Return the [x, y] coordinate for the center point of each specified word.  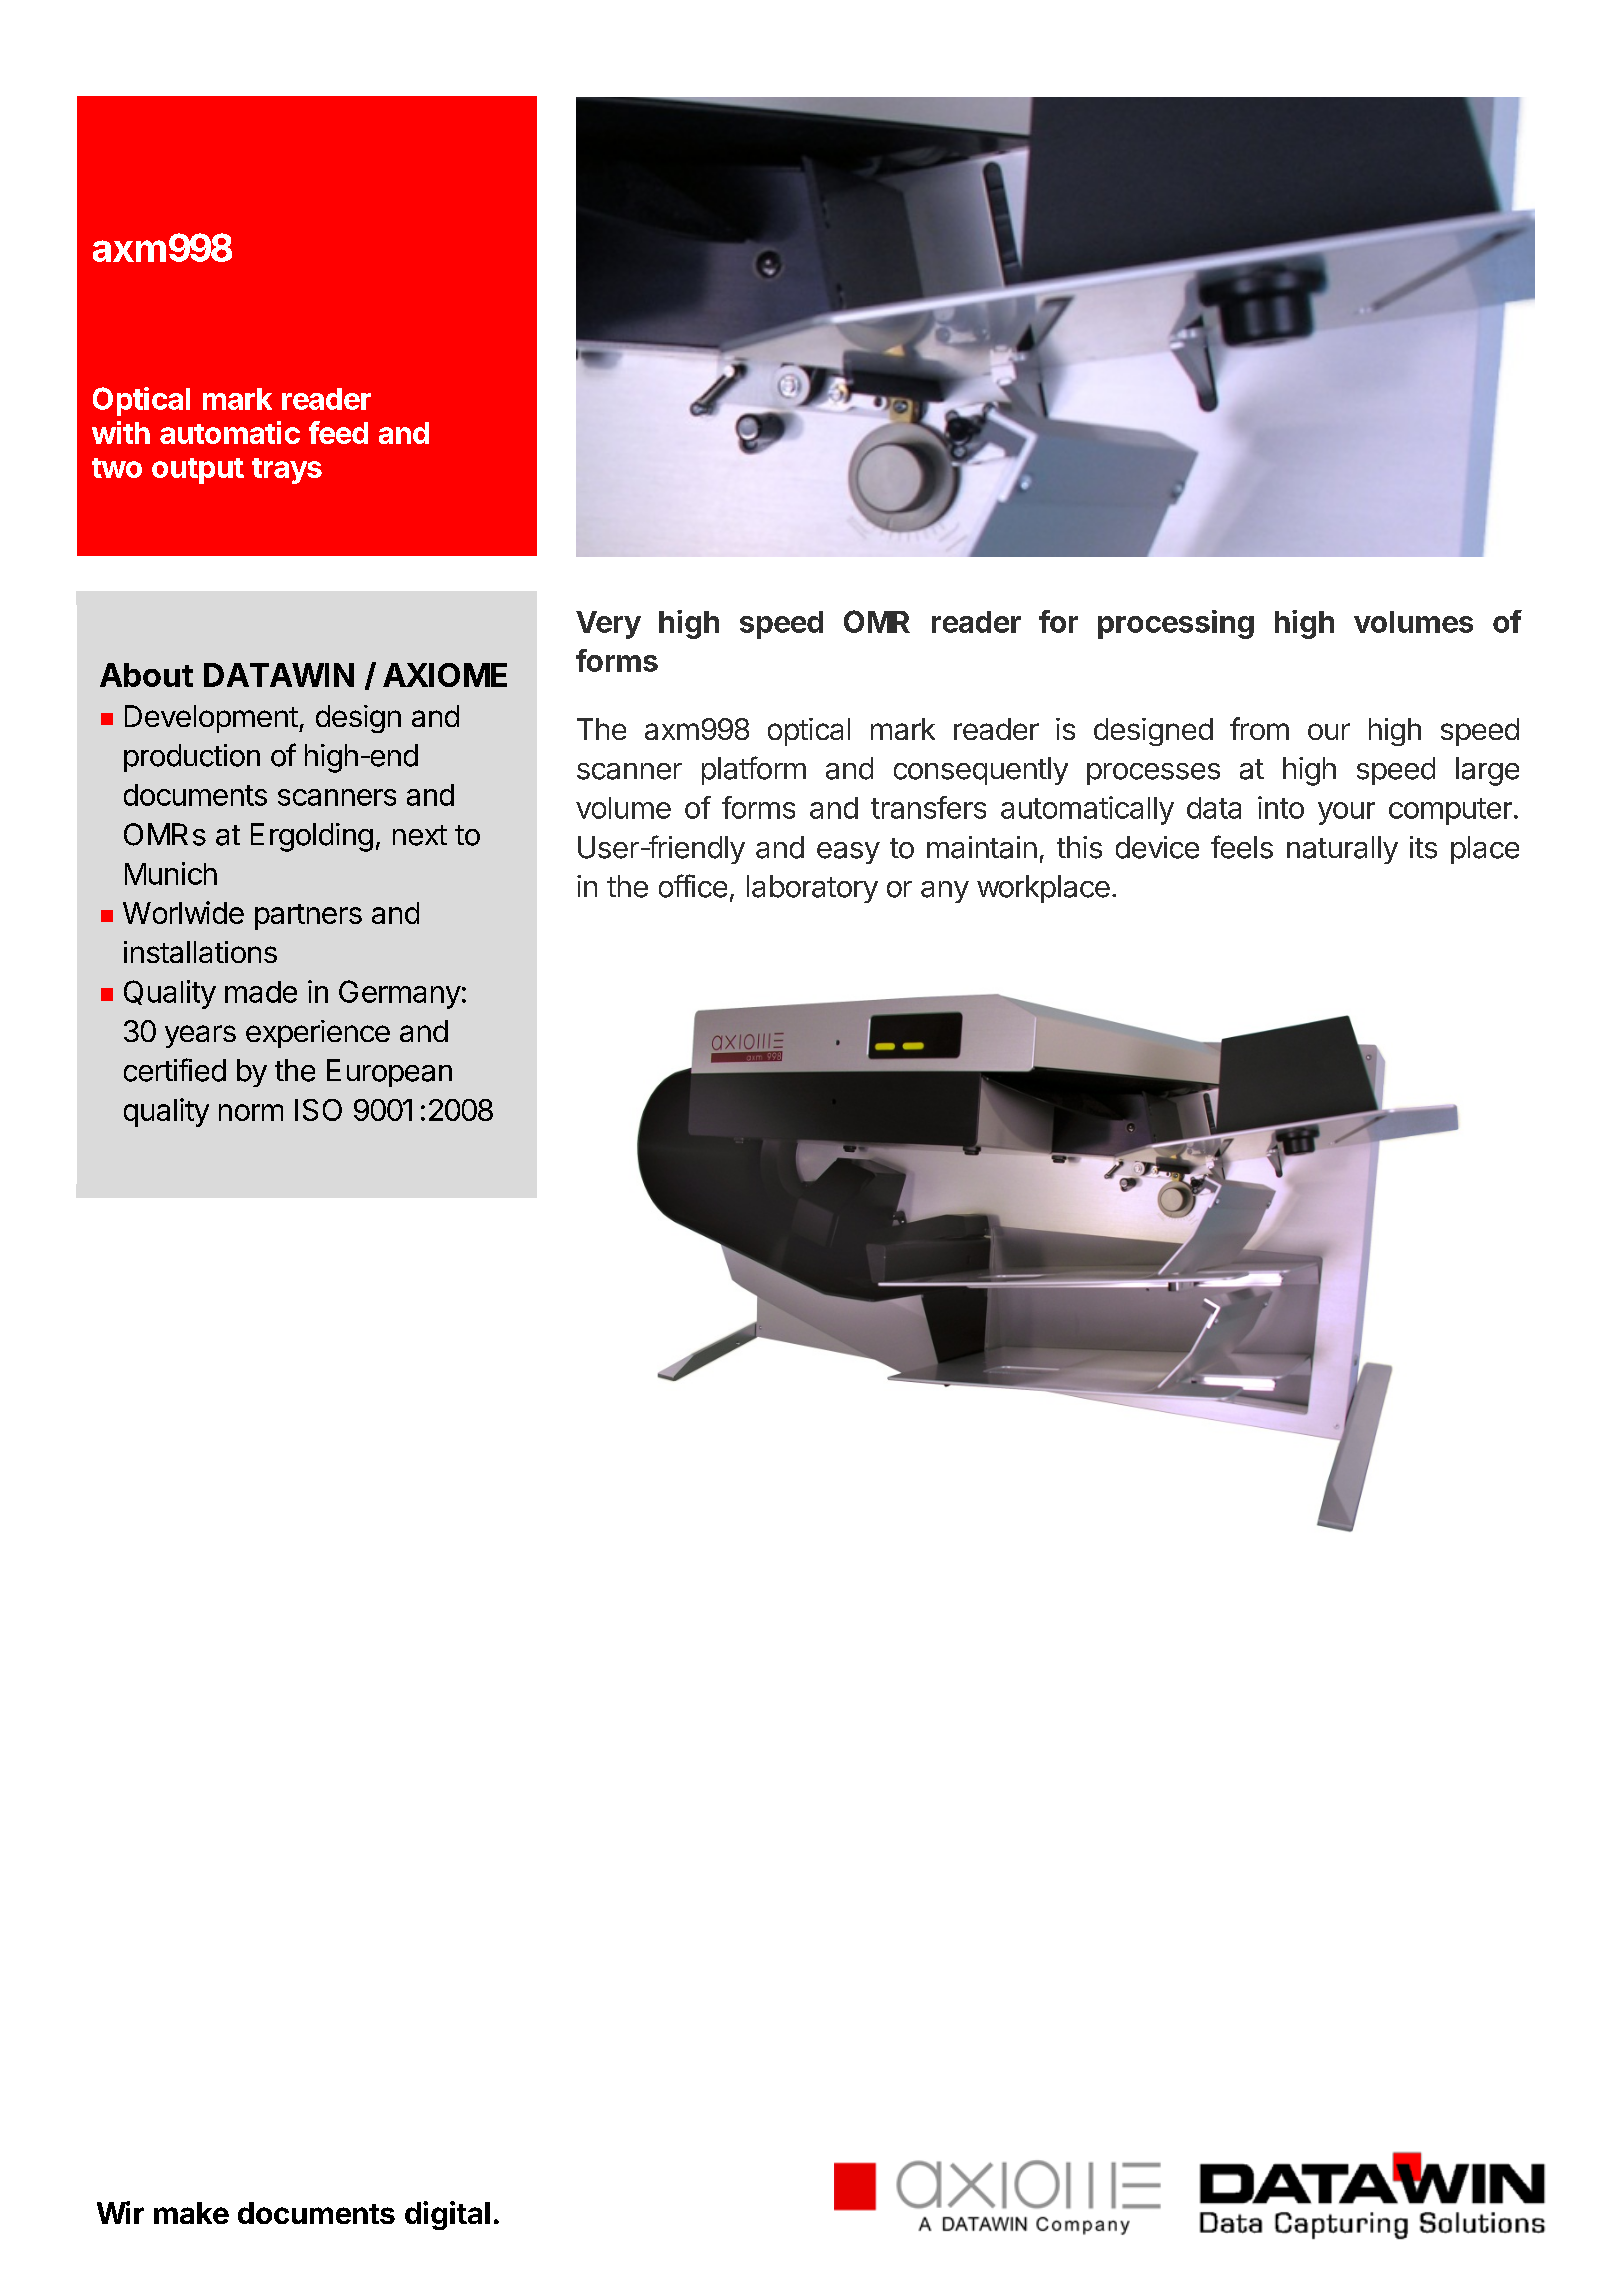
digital [447, 2215]
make [191, 2213]
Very [608, 625]
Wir [120, 2212]
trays [287, 471]
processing [1176, 624]
